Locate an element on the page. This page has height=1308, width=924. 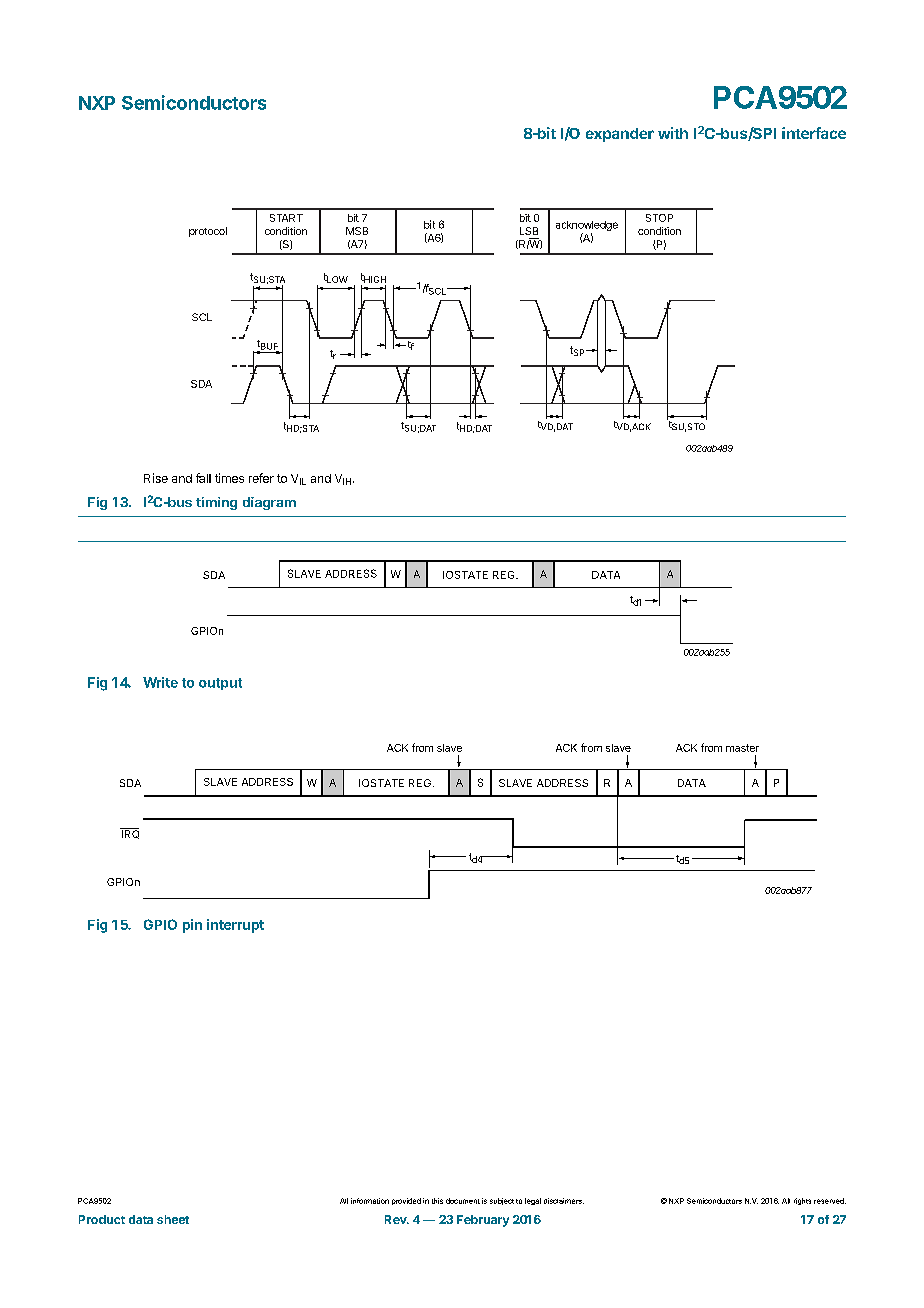
document is located at coordinates (463, 1201).
